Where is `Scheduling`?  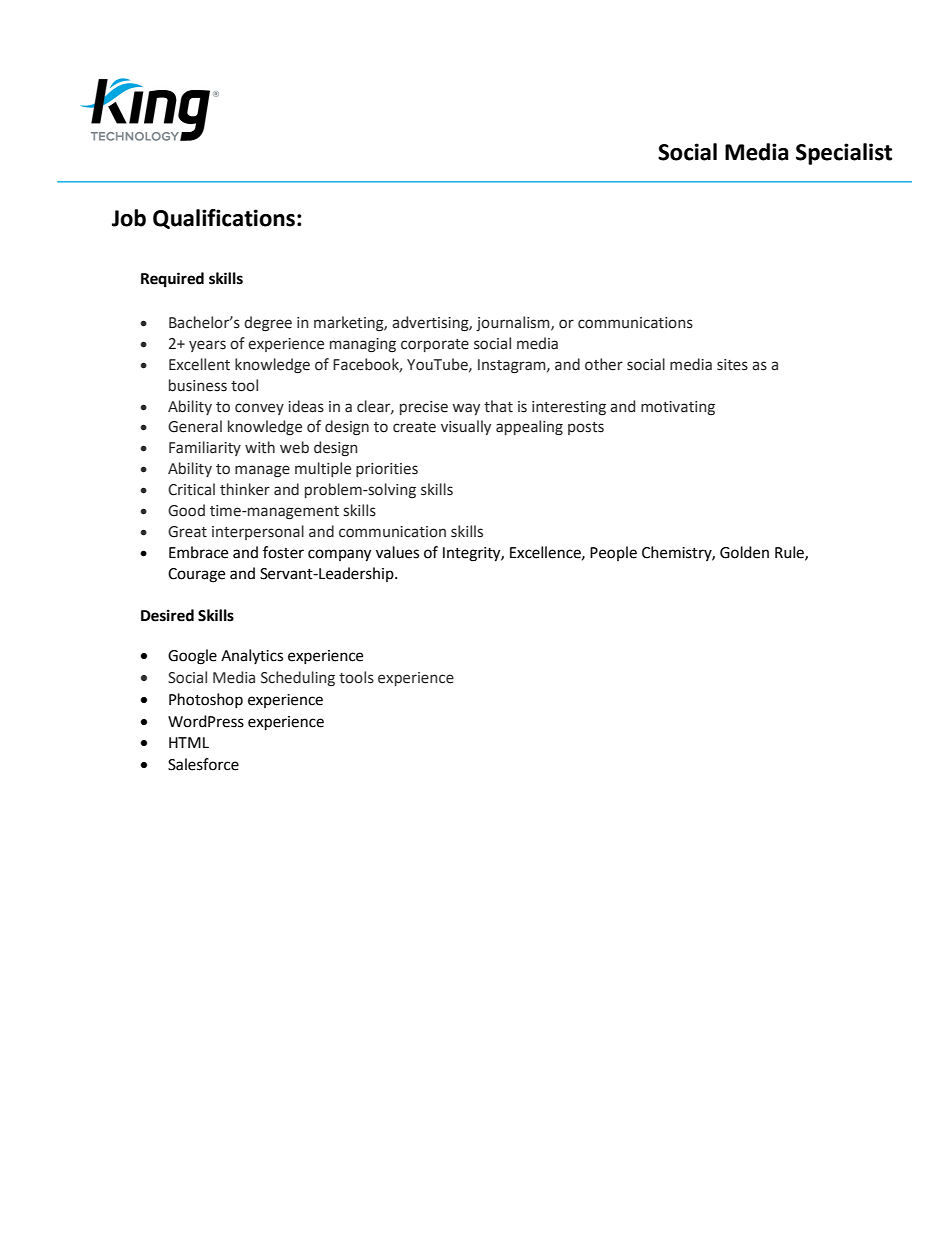
Scheduling is located at coordinates (298, 678).
